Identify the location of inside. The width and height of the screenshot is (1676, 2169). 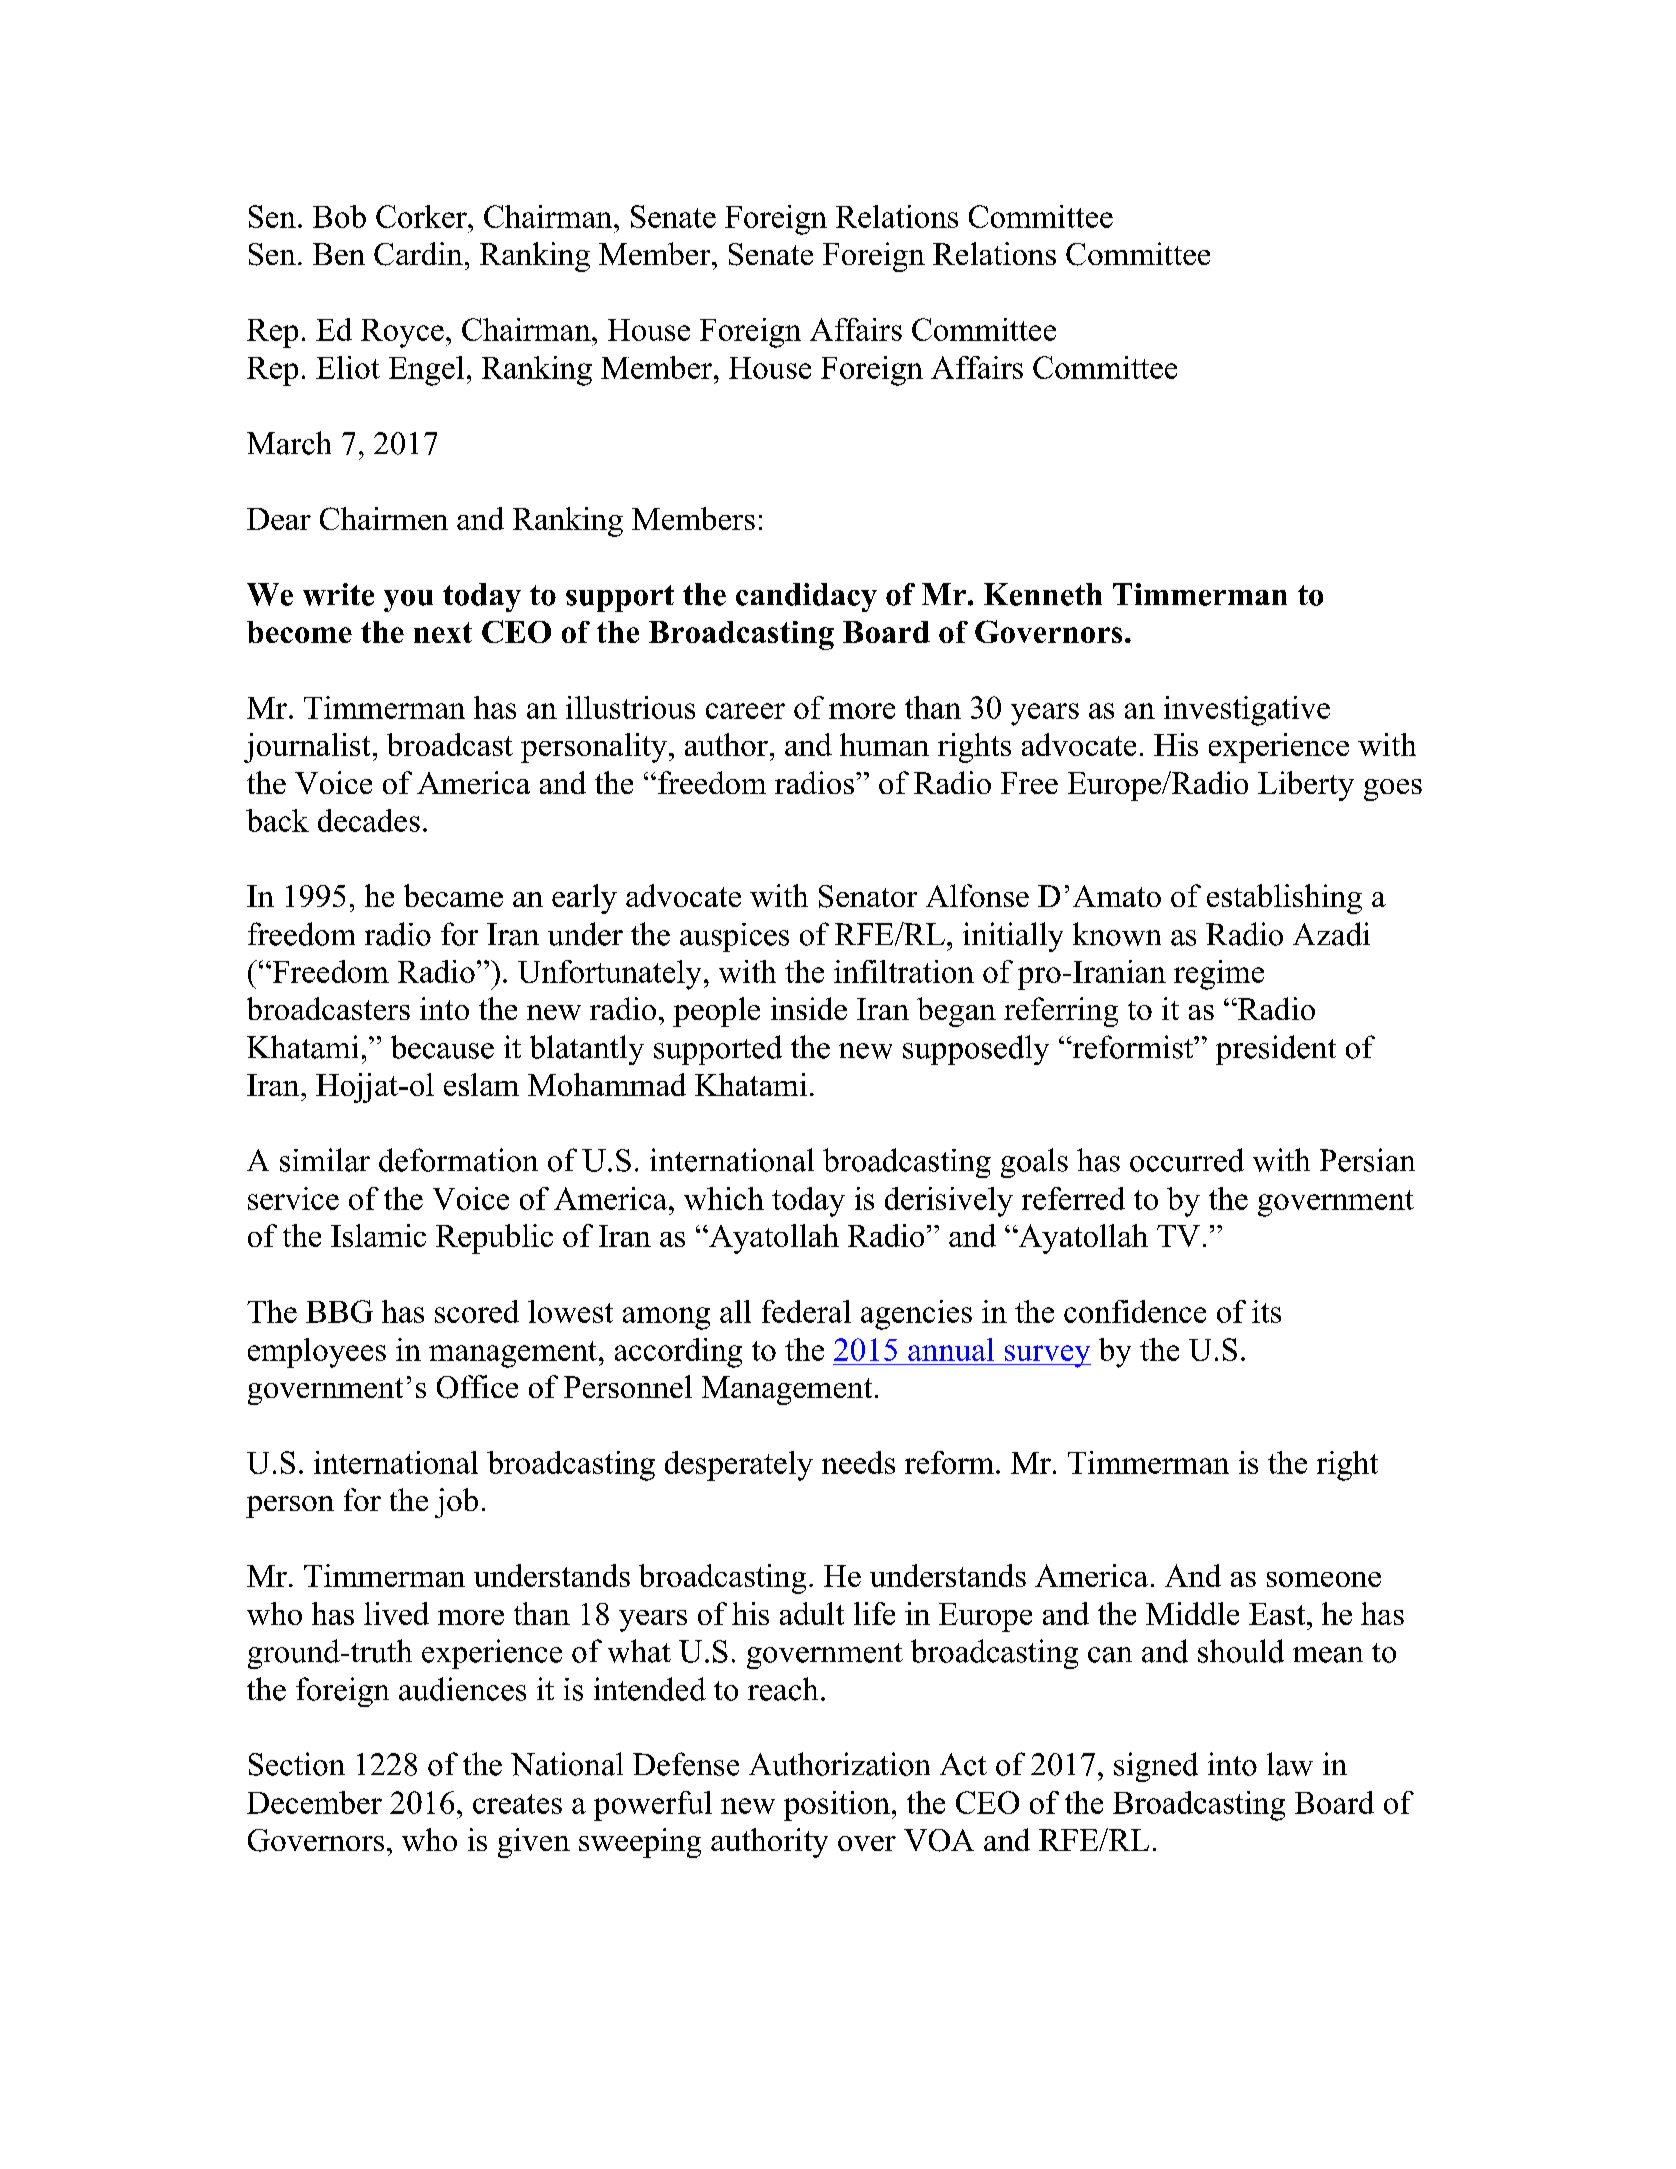
(809, 1008).
